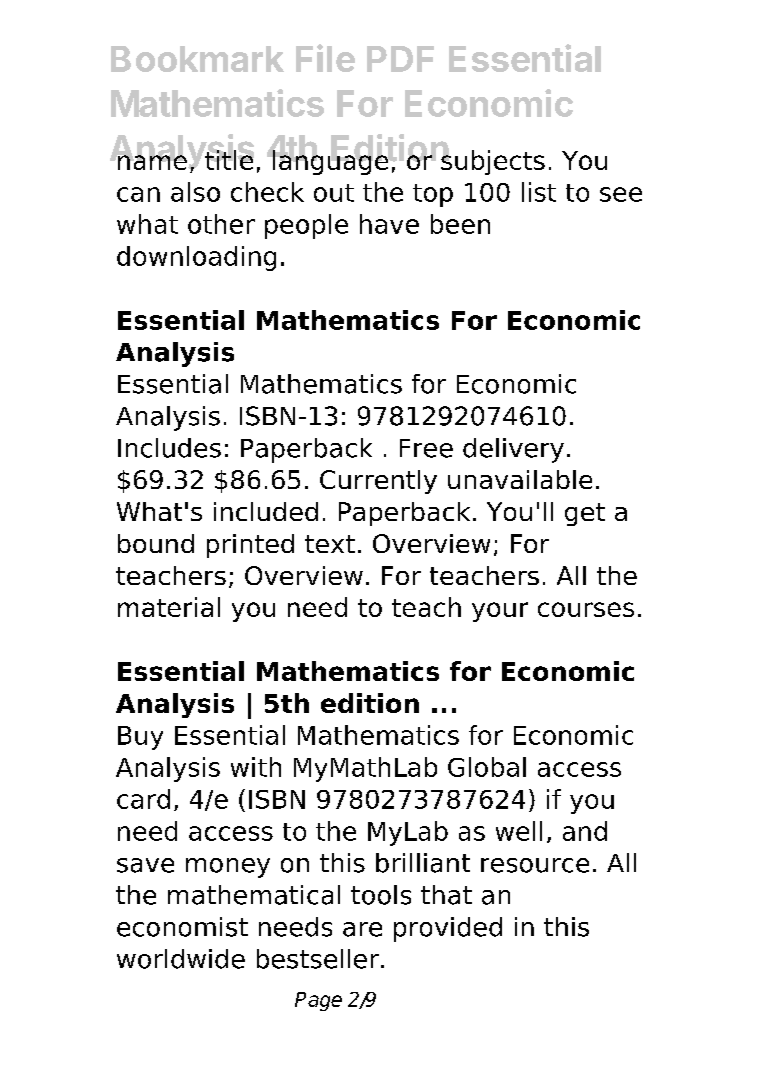 This page has width=760, height=1072. I want to click on your, so click(500, 612).
